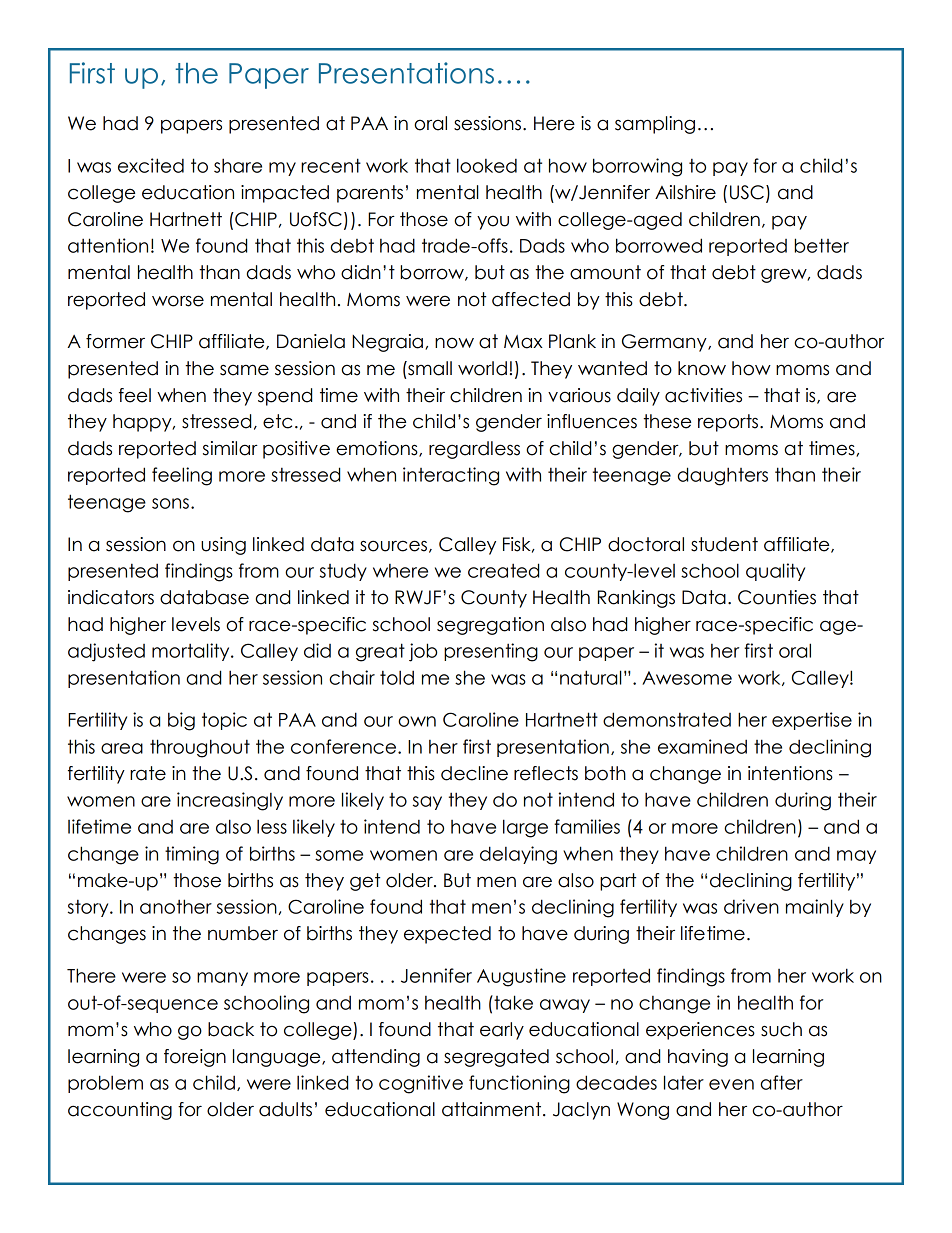 This page has height=1233, width=952. What do you see at coordinates (151, 165) in the page?
I see `excited` at bounding box center [151, 165].
